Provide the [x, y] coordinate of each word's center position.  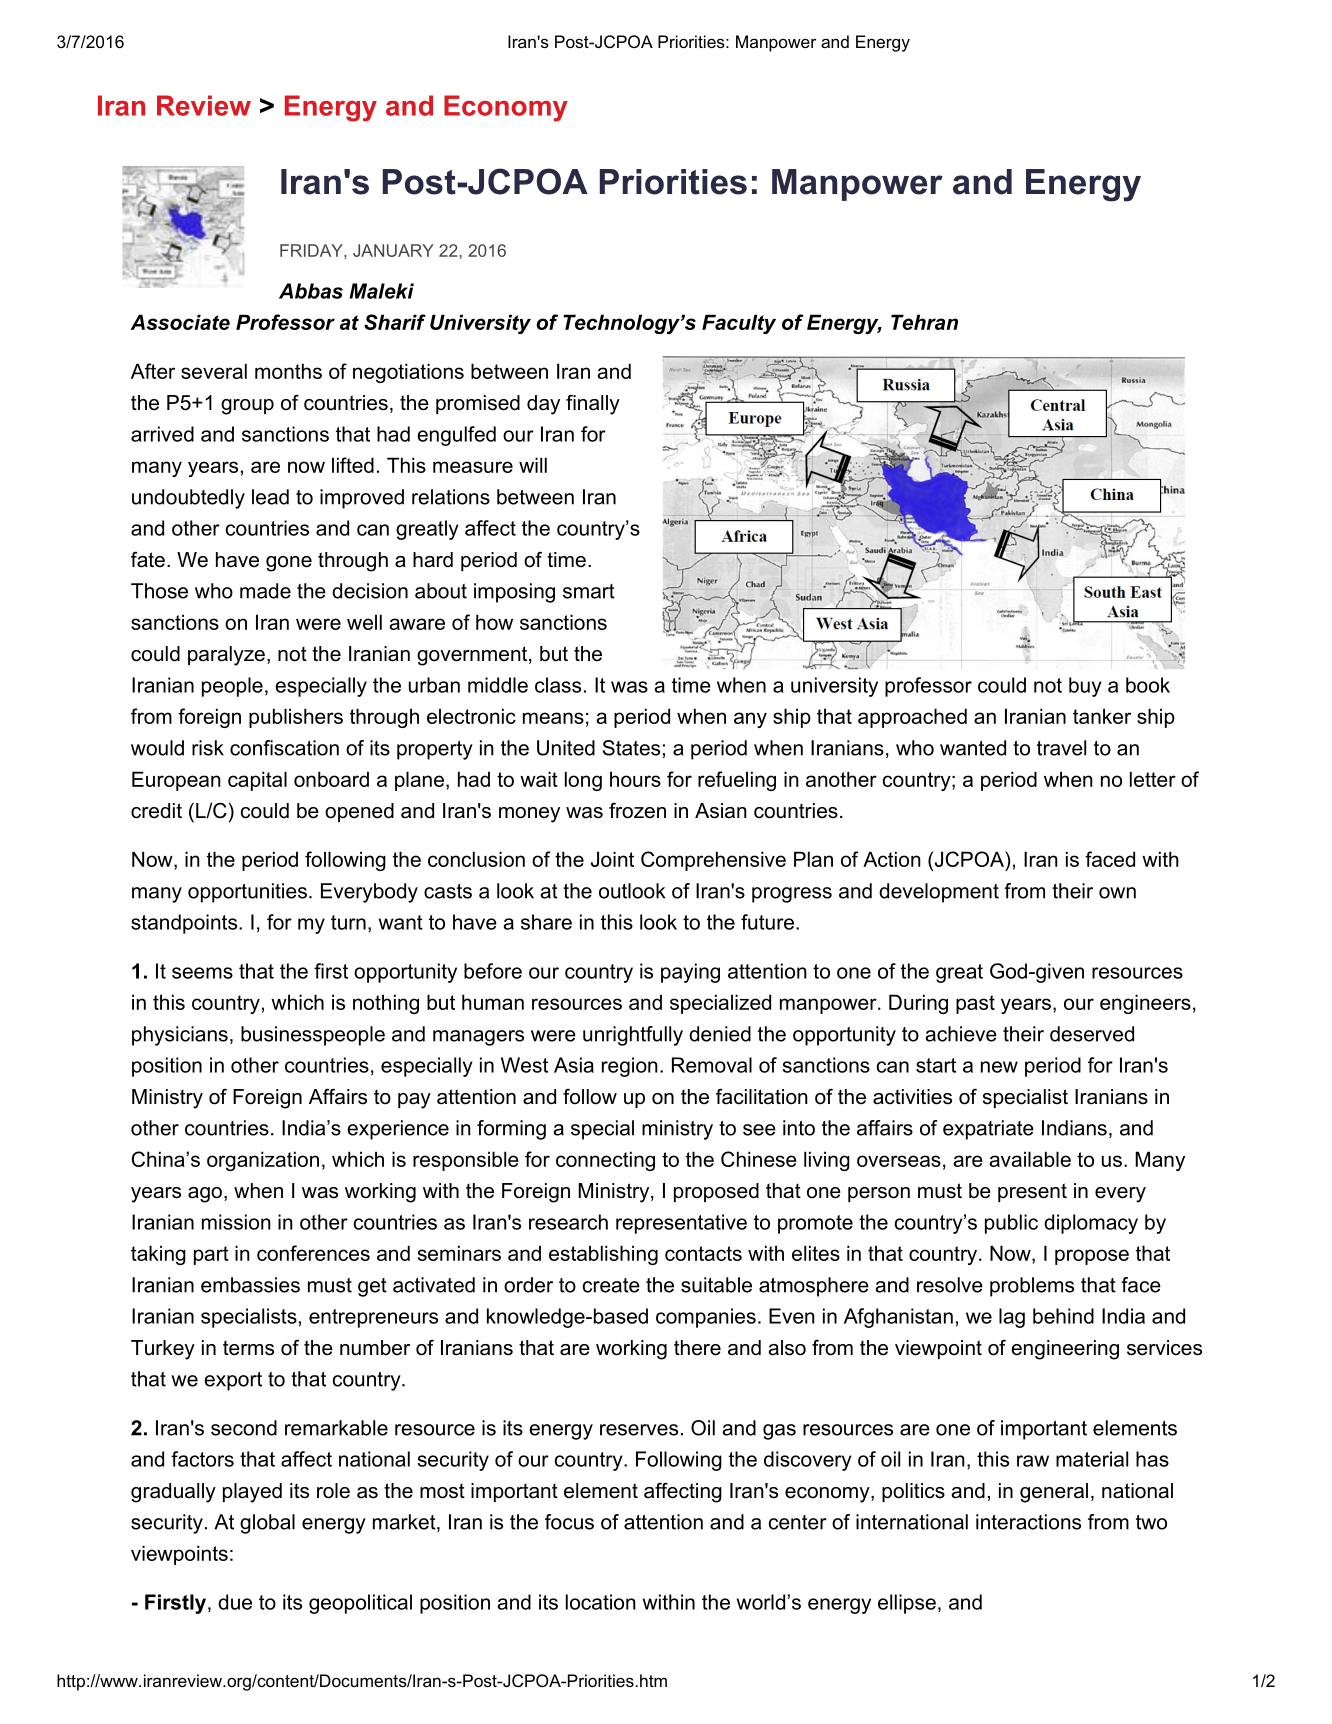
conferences [313, 1253]
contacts [703, 1253]
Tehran [924, 322]
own [1117, 893]
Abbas [311, 291]
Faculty [739, 324]
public [1011, 1224]
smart [589, 591]
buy [1085, 687]
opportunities [247, 893]
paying [690, 973]
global [267, 1524]
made [265, 591]
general [1054, 1493]
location [601, 1602]
